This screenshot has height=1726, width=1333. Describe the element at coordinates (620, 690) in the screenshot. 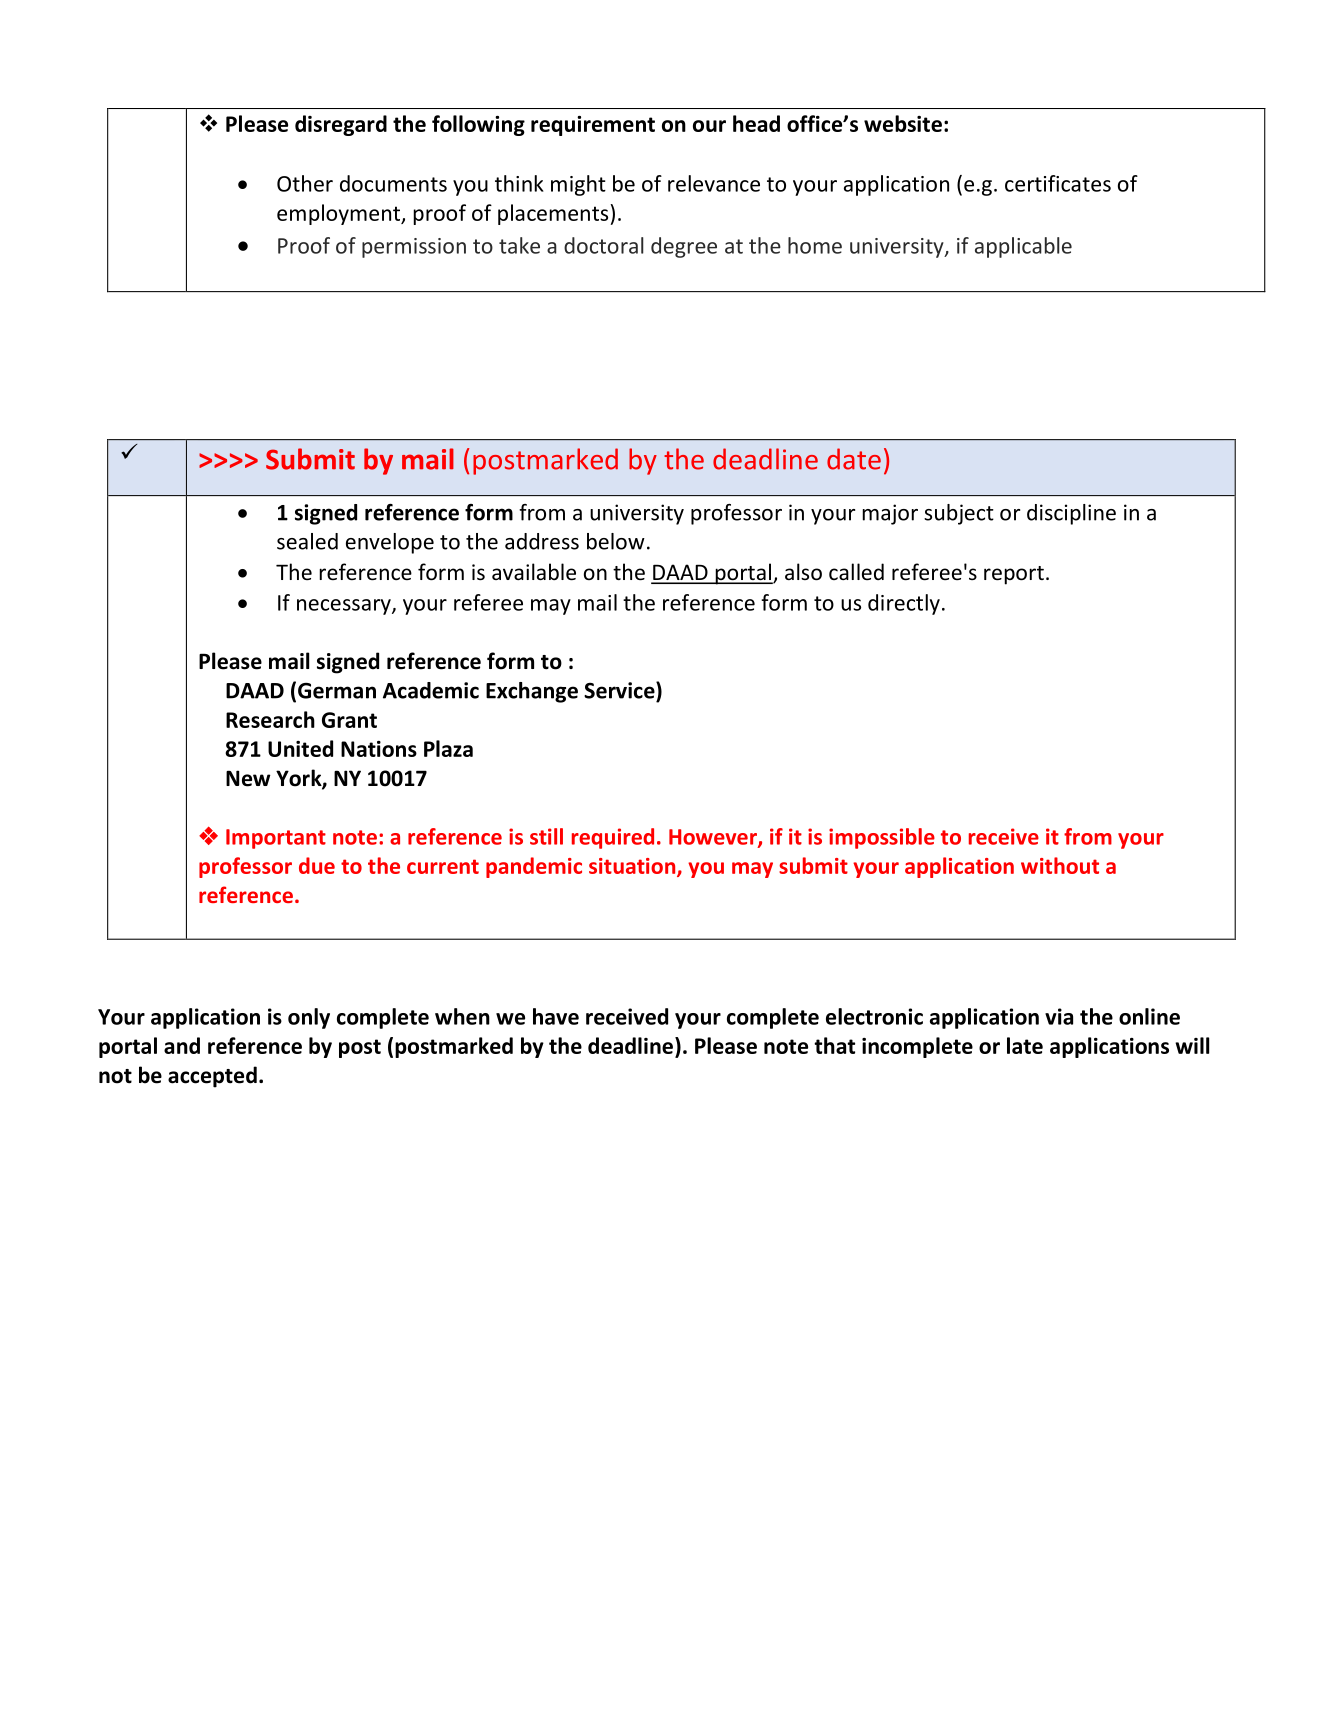

I see `Service` at that location.
